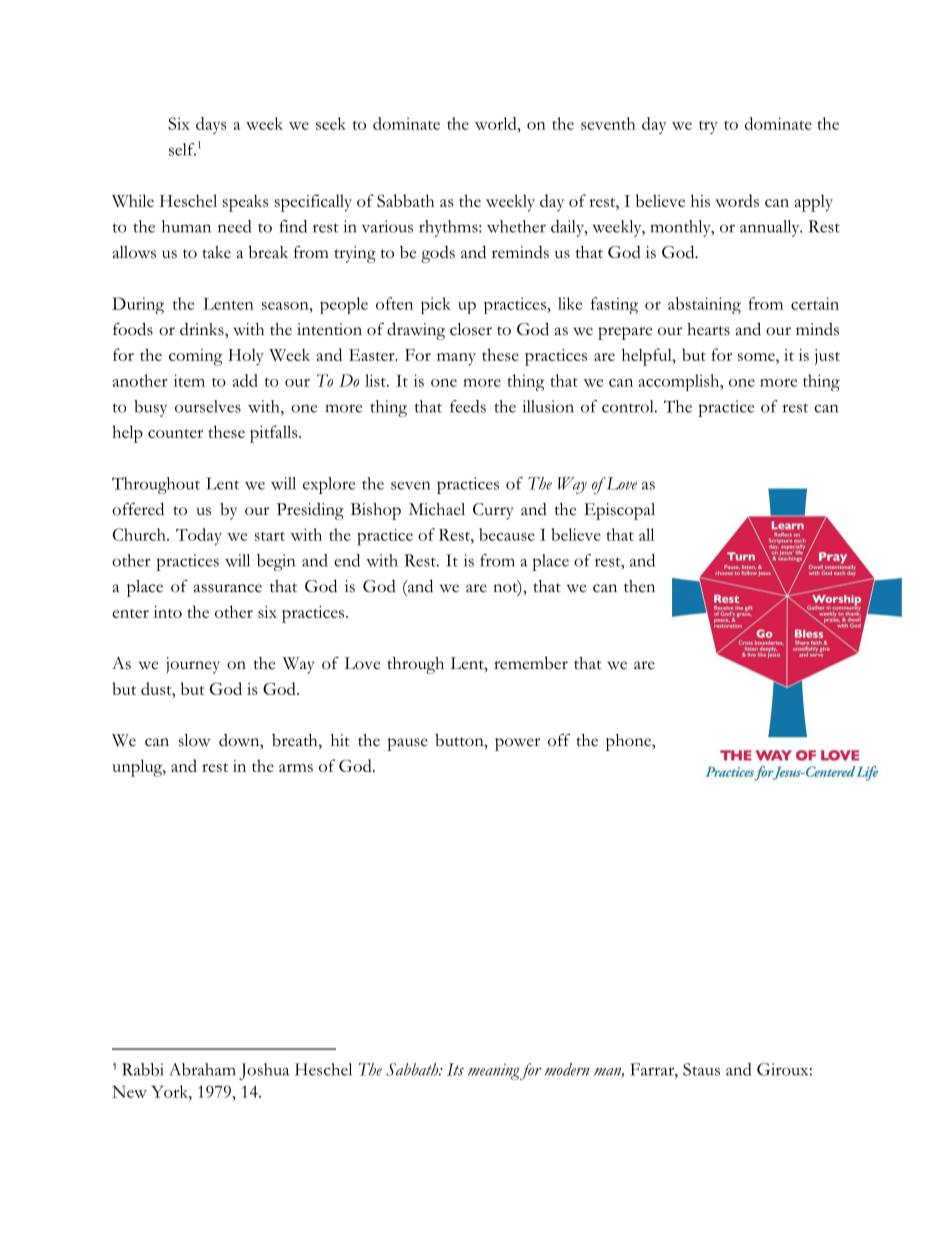 This document has height=1233, width=952. What do you see at coordinates (202, 1069) in the document?
I see `Abraham` at bounding box center [202, 1069].
